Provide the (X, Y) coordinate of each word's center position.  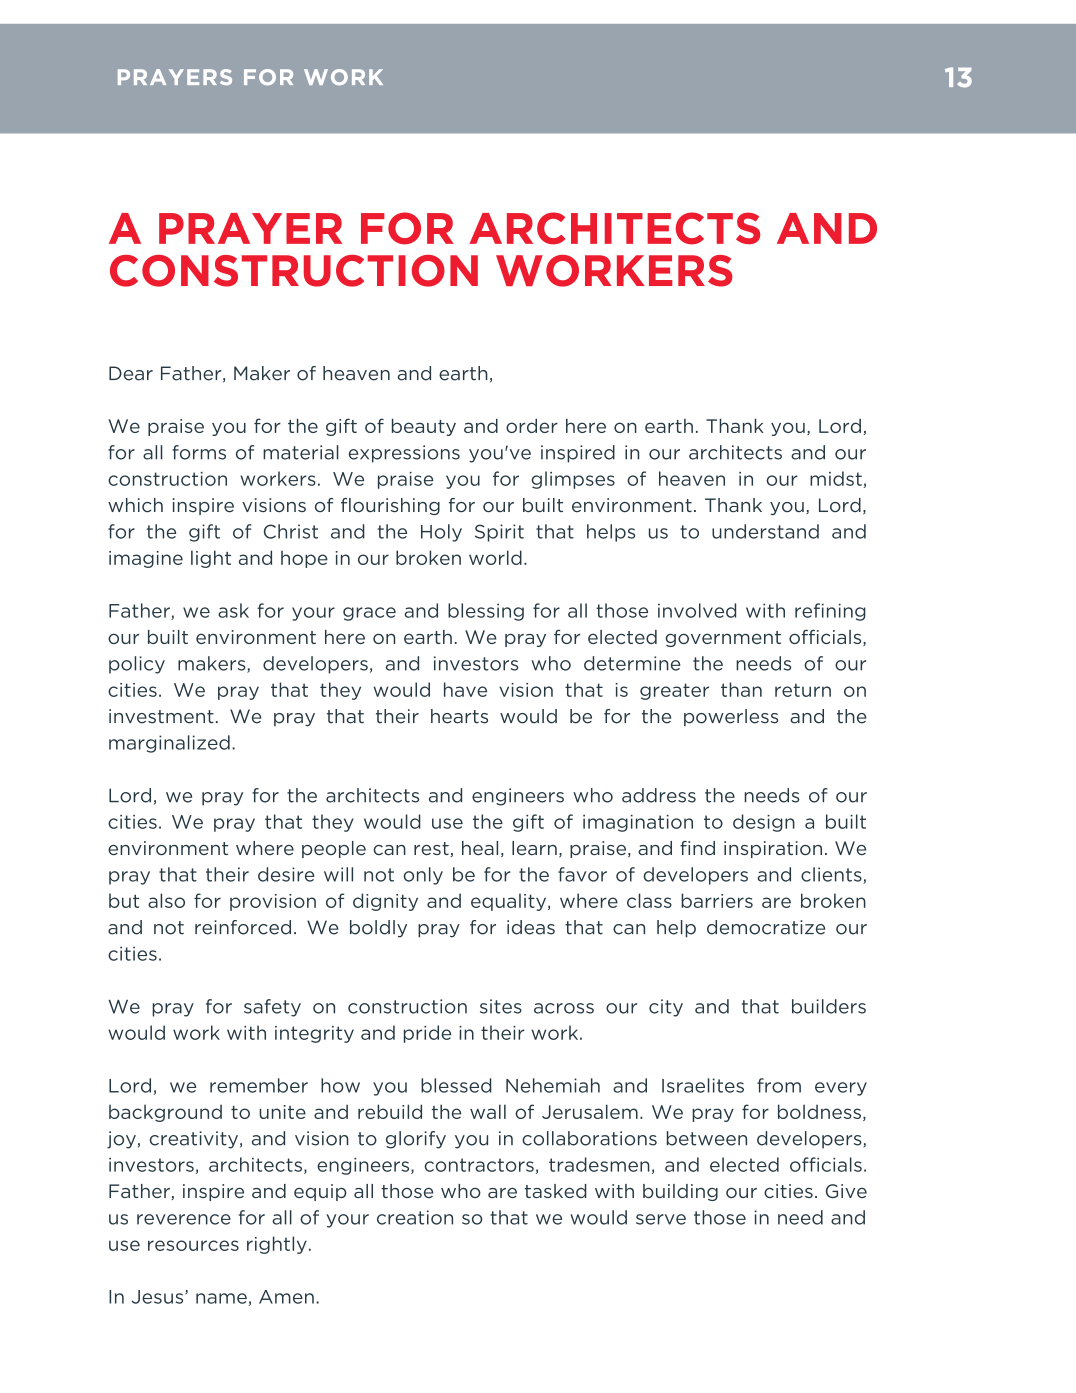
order (532, 426)
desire (286, 874)
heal (480, 848)
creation (415, 1217)
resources (193, 1245)
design (764, 823)
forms (199, 452)
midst (836, 478)
